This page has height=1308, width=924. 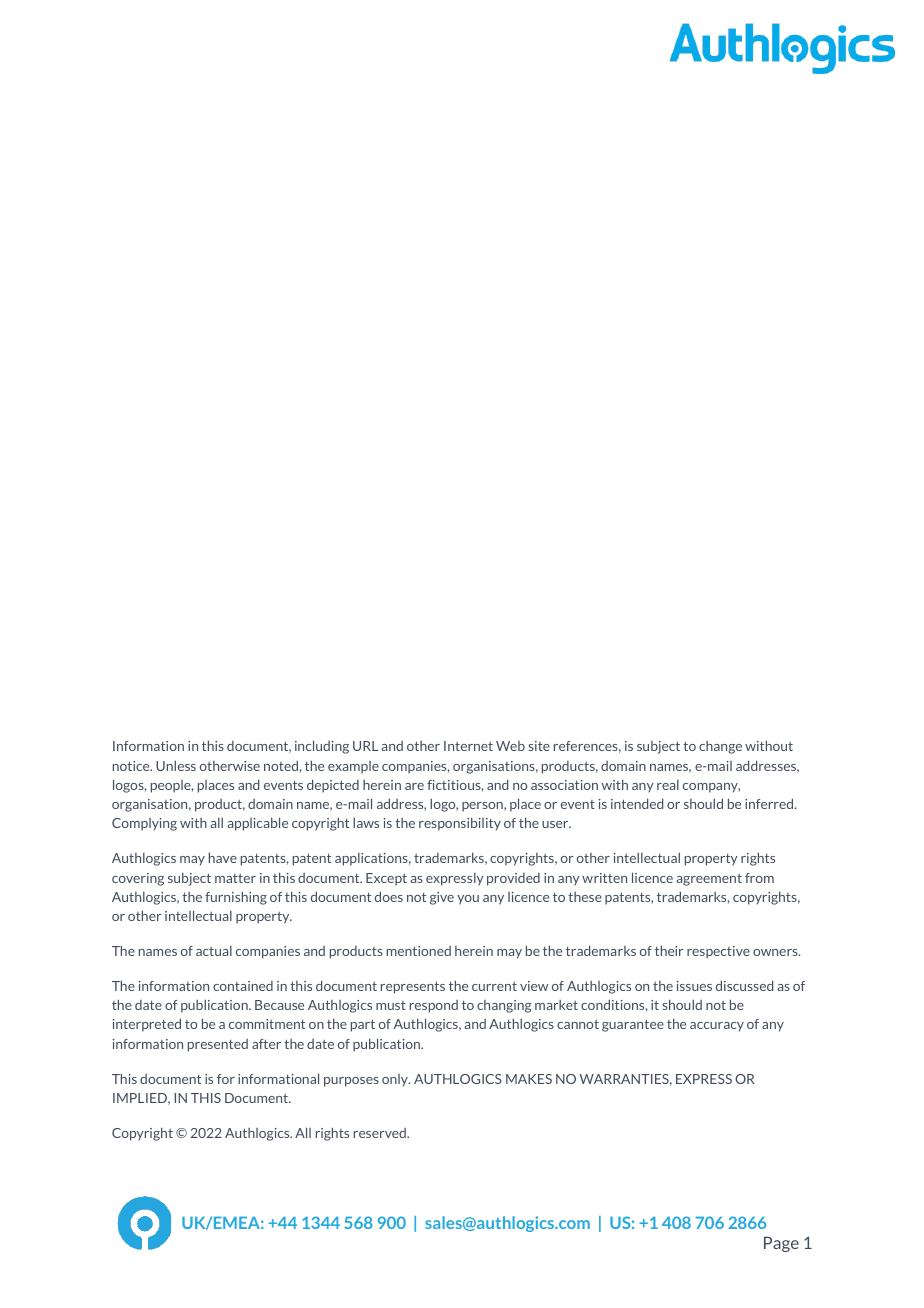 What do you see at coordinates (468, 746) in the page?
I see `Internet` at bounding box center [468, 746].
